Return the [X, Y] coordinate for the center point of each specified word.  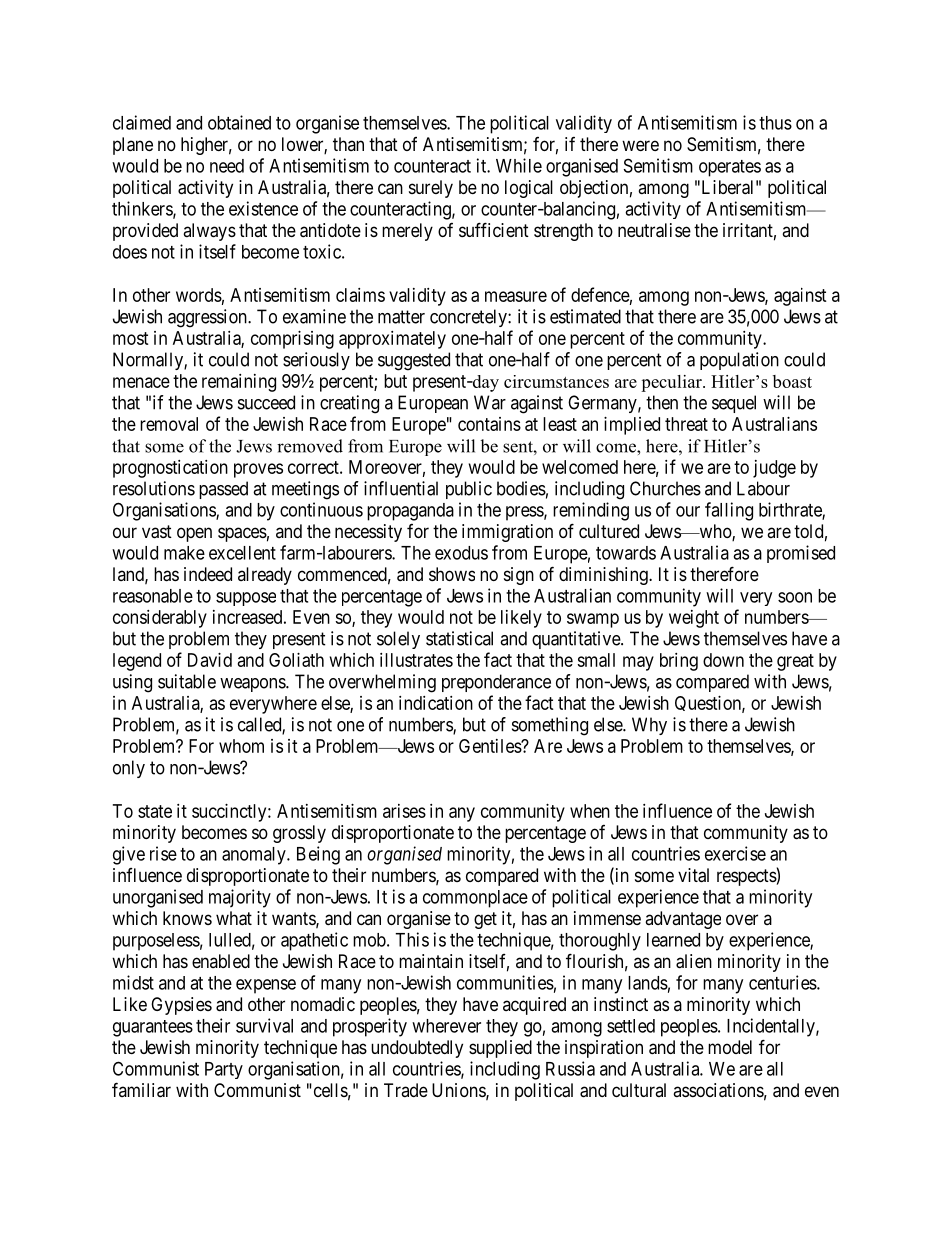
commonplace [475, 899]
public [469, 490]
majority [240, 898]
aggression [208, 318]
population [739, 361]
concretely [469, 318]
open [194, 534]
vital [693, 875]
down [723, 660]
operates [730, 168]
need [227, 166]
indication [436, 703]
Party [224, 1070]
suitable [187, 681]
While [519, 165]
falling [729, 511]
